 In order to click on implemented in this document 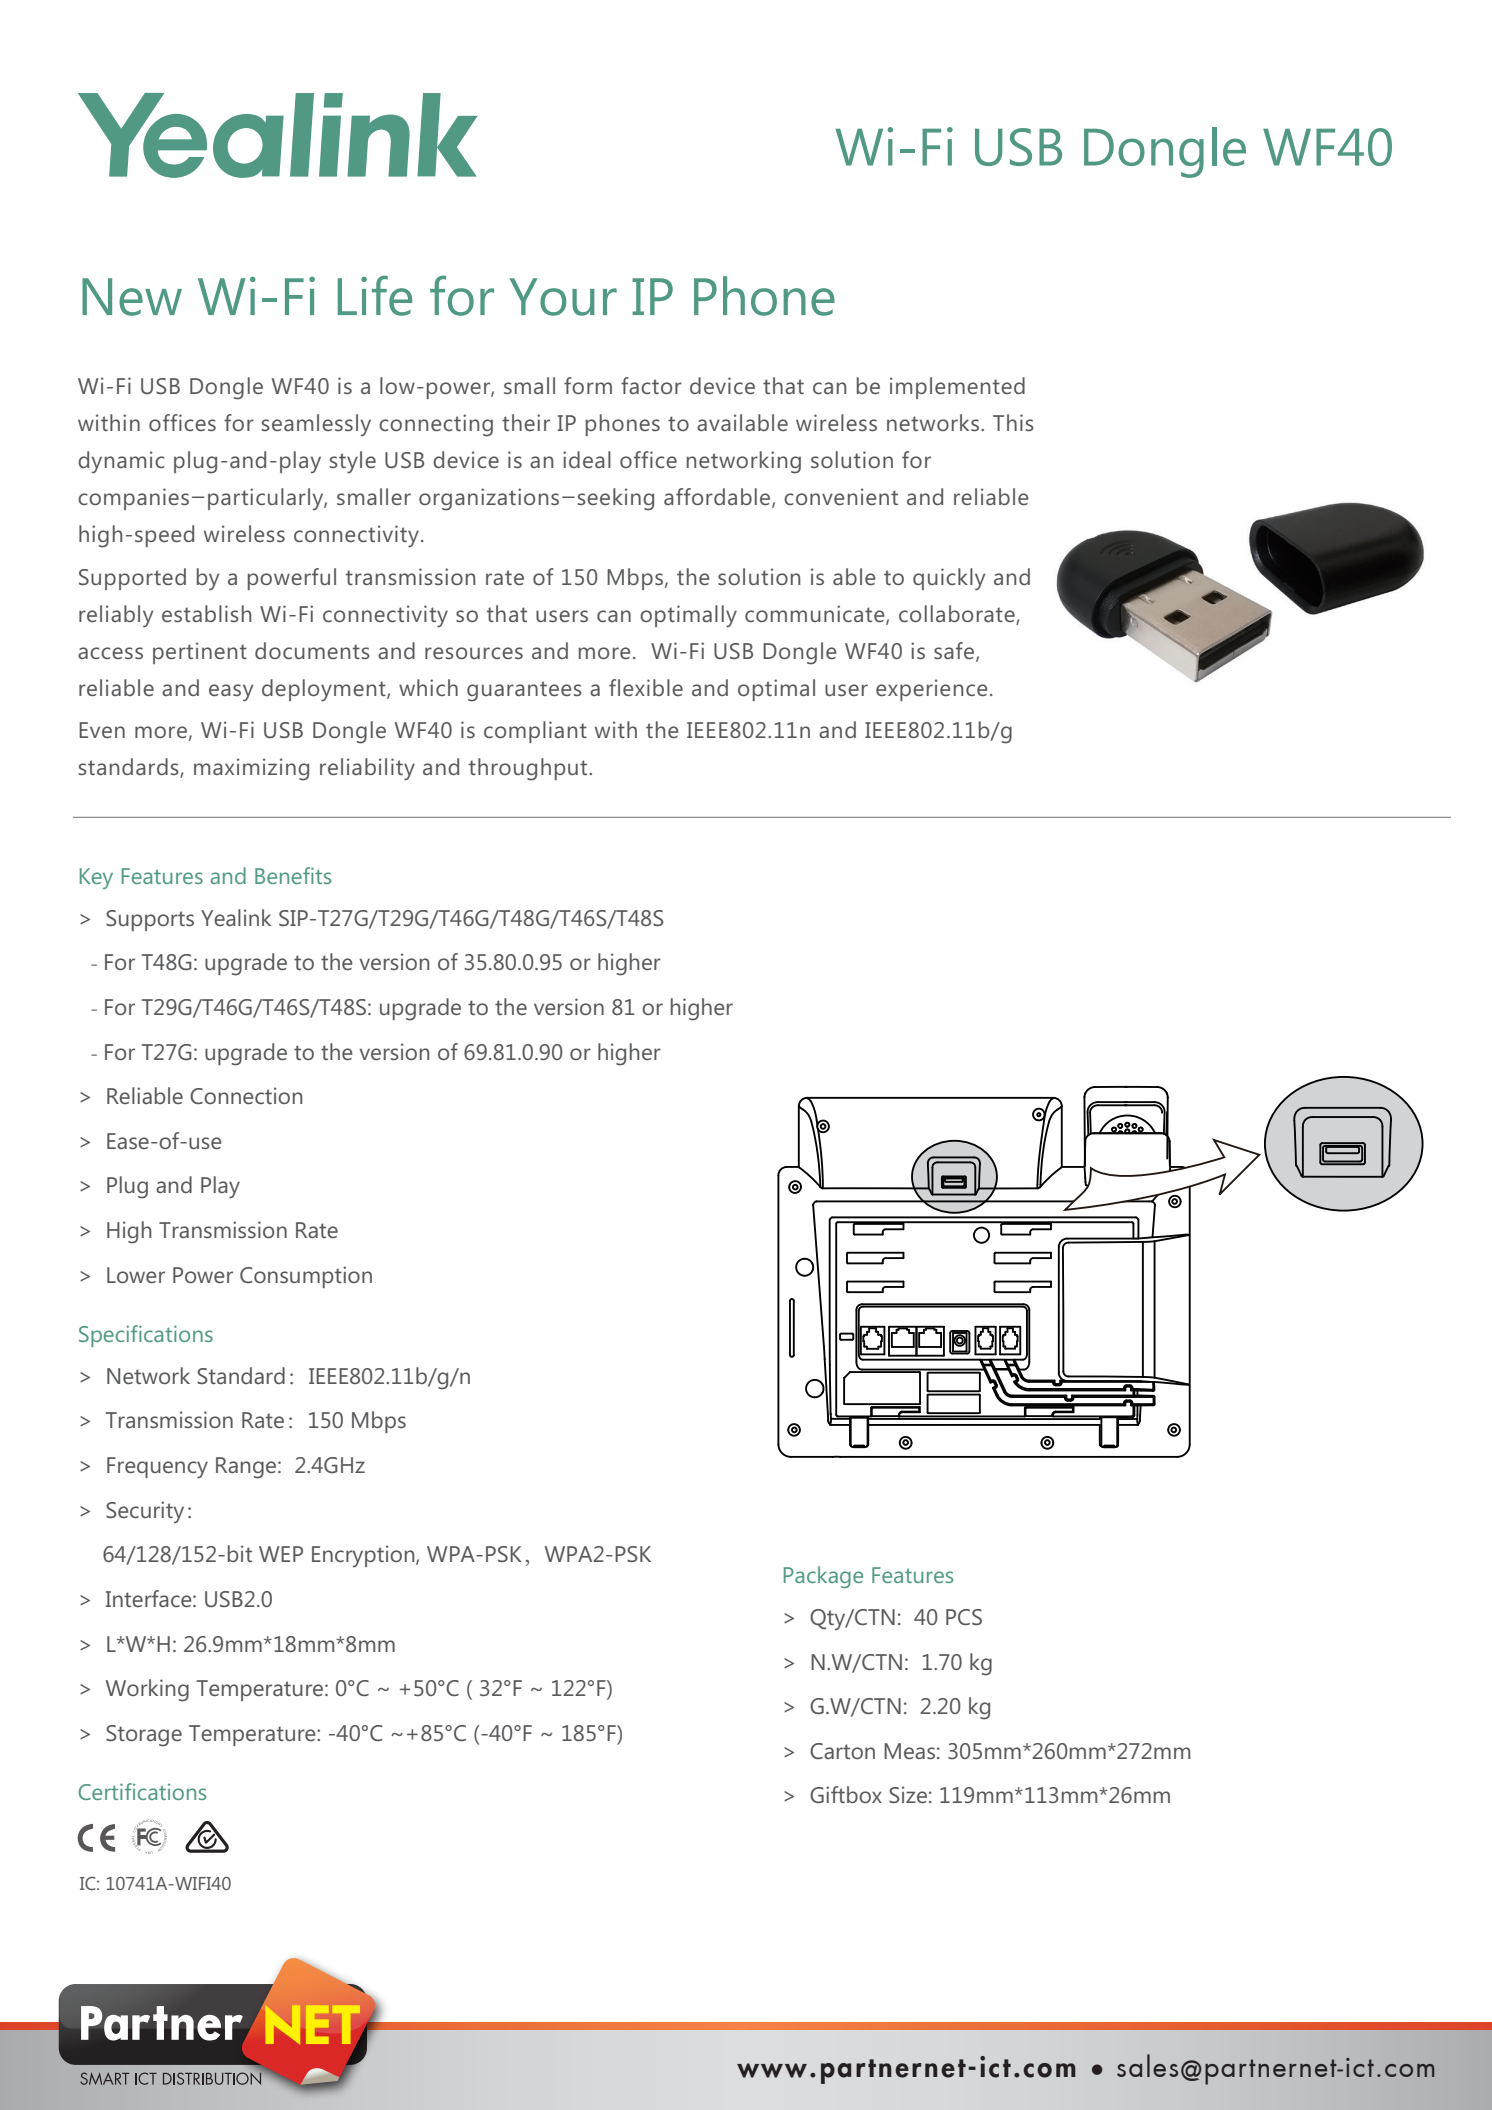, I will do `click(957, 388)`.
